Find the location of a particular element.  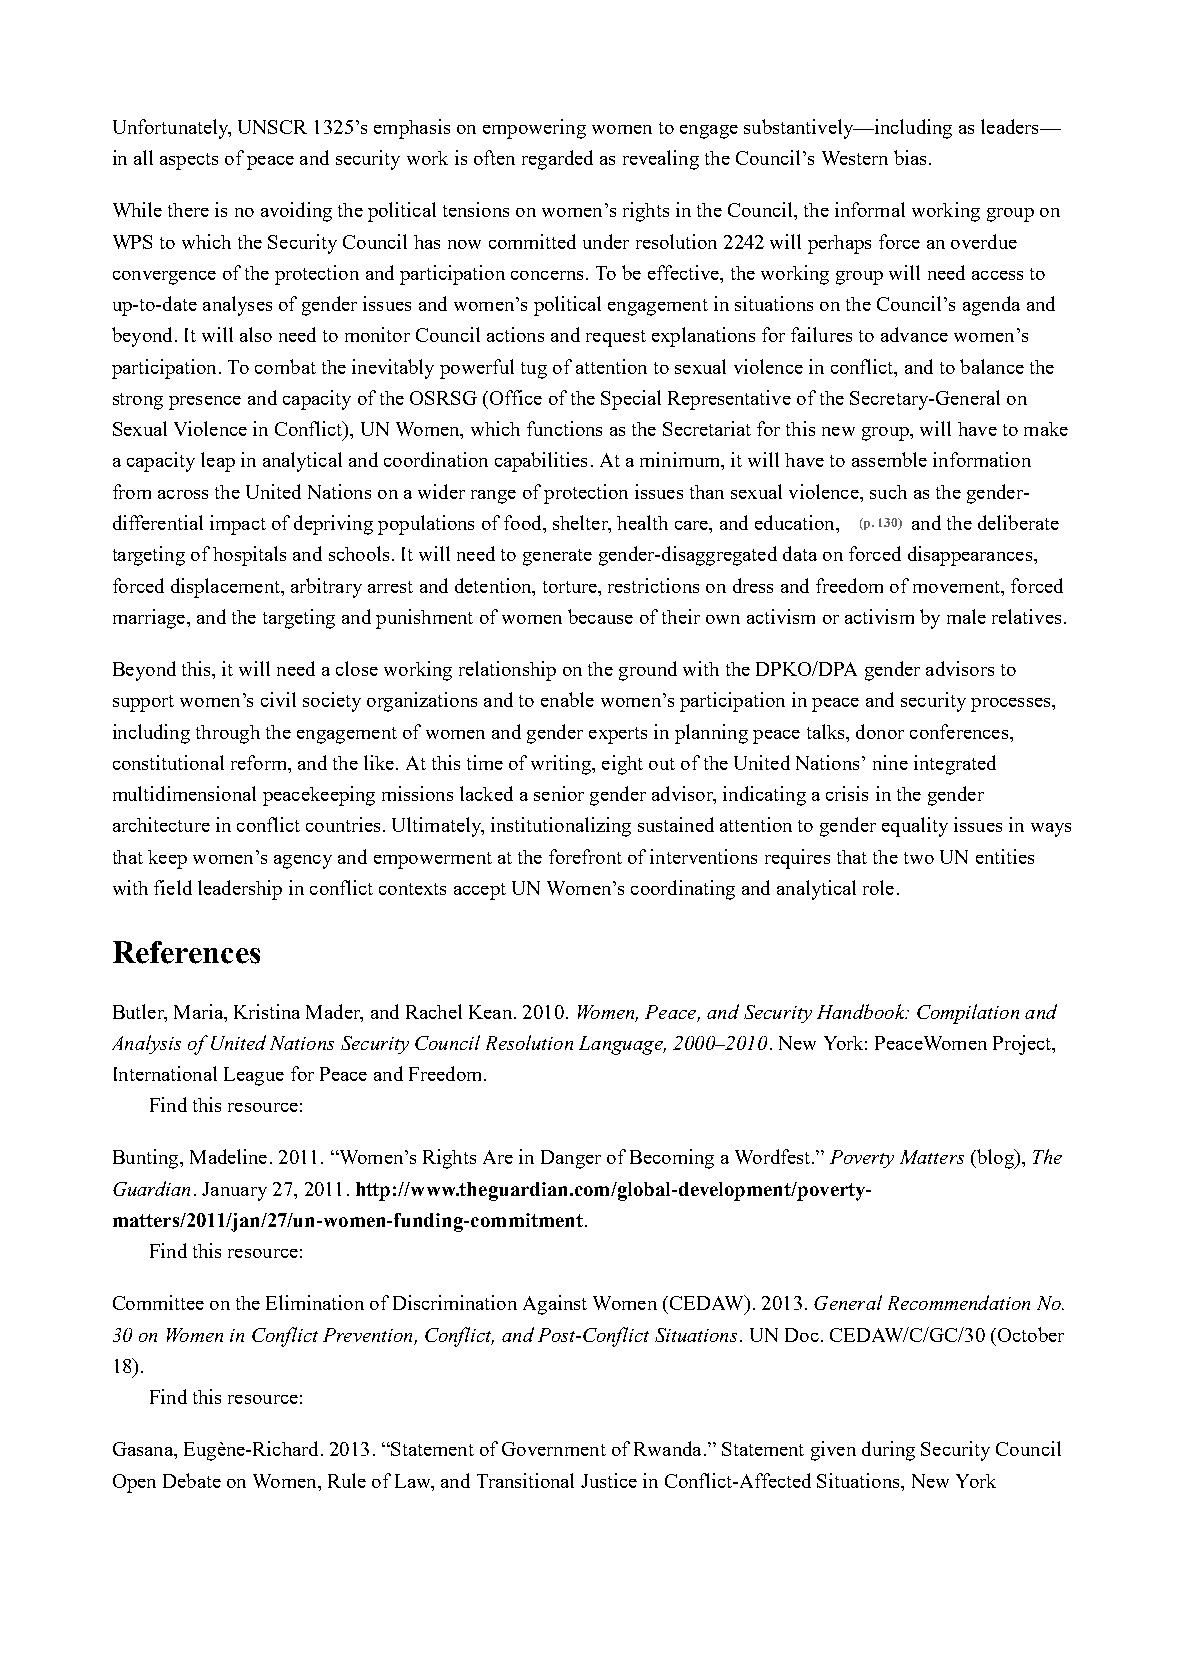

Government is located at coordinates (554, 1449).
